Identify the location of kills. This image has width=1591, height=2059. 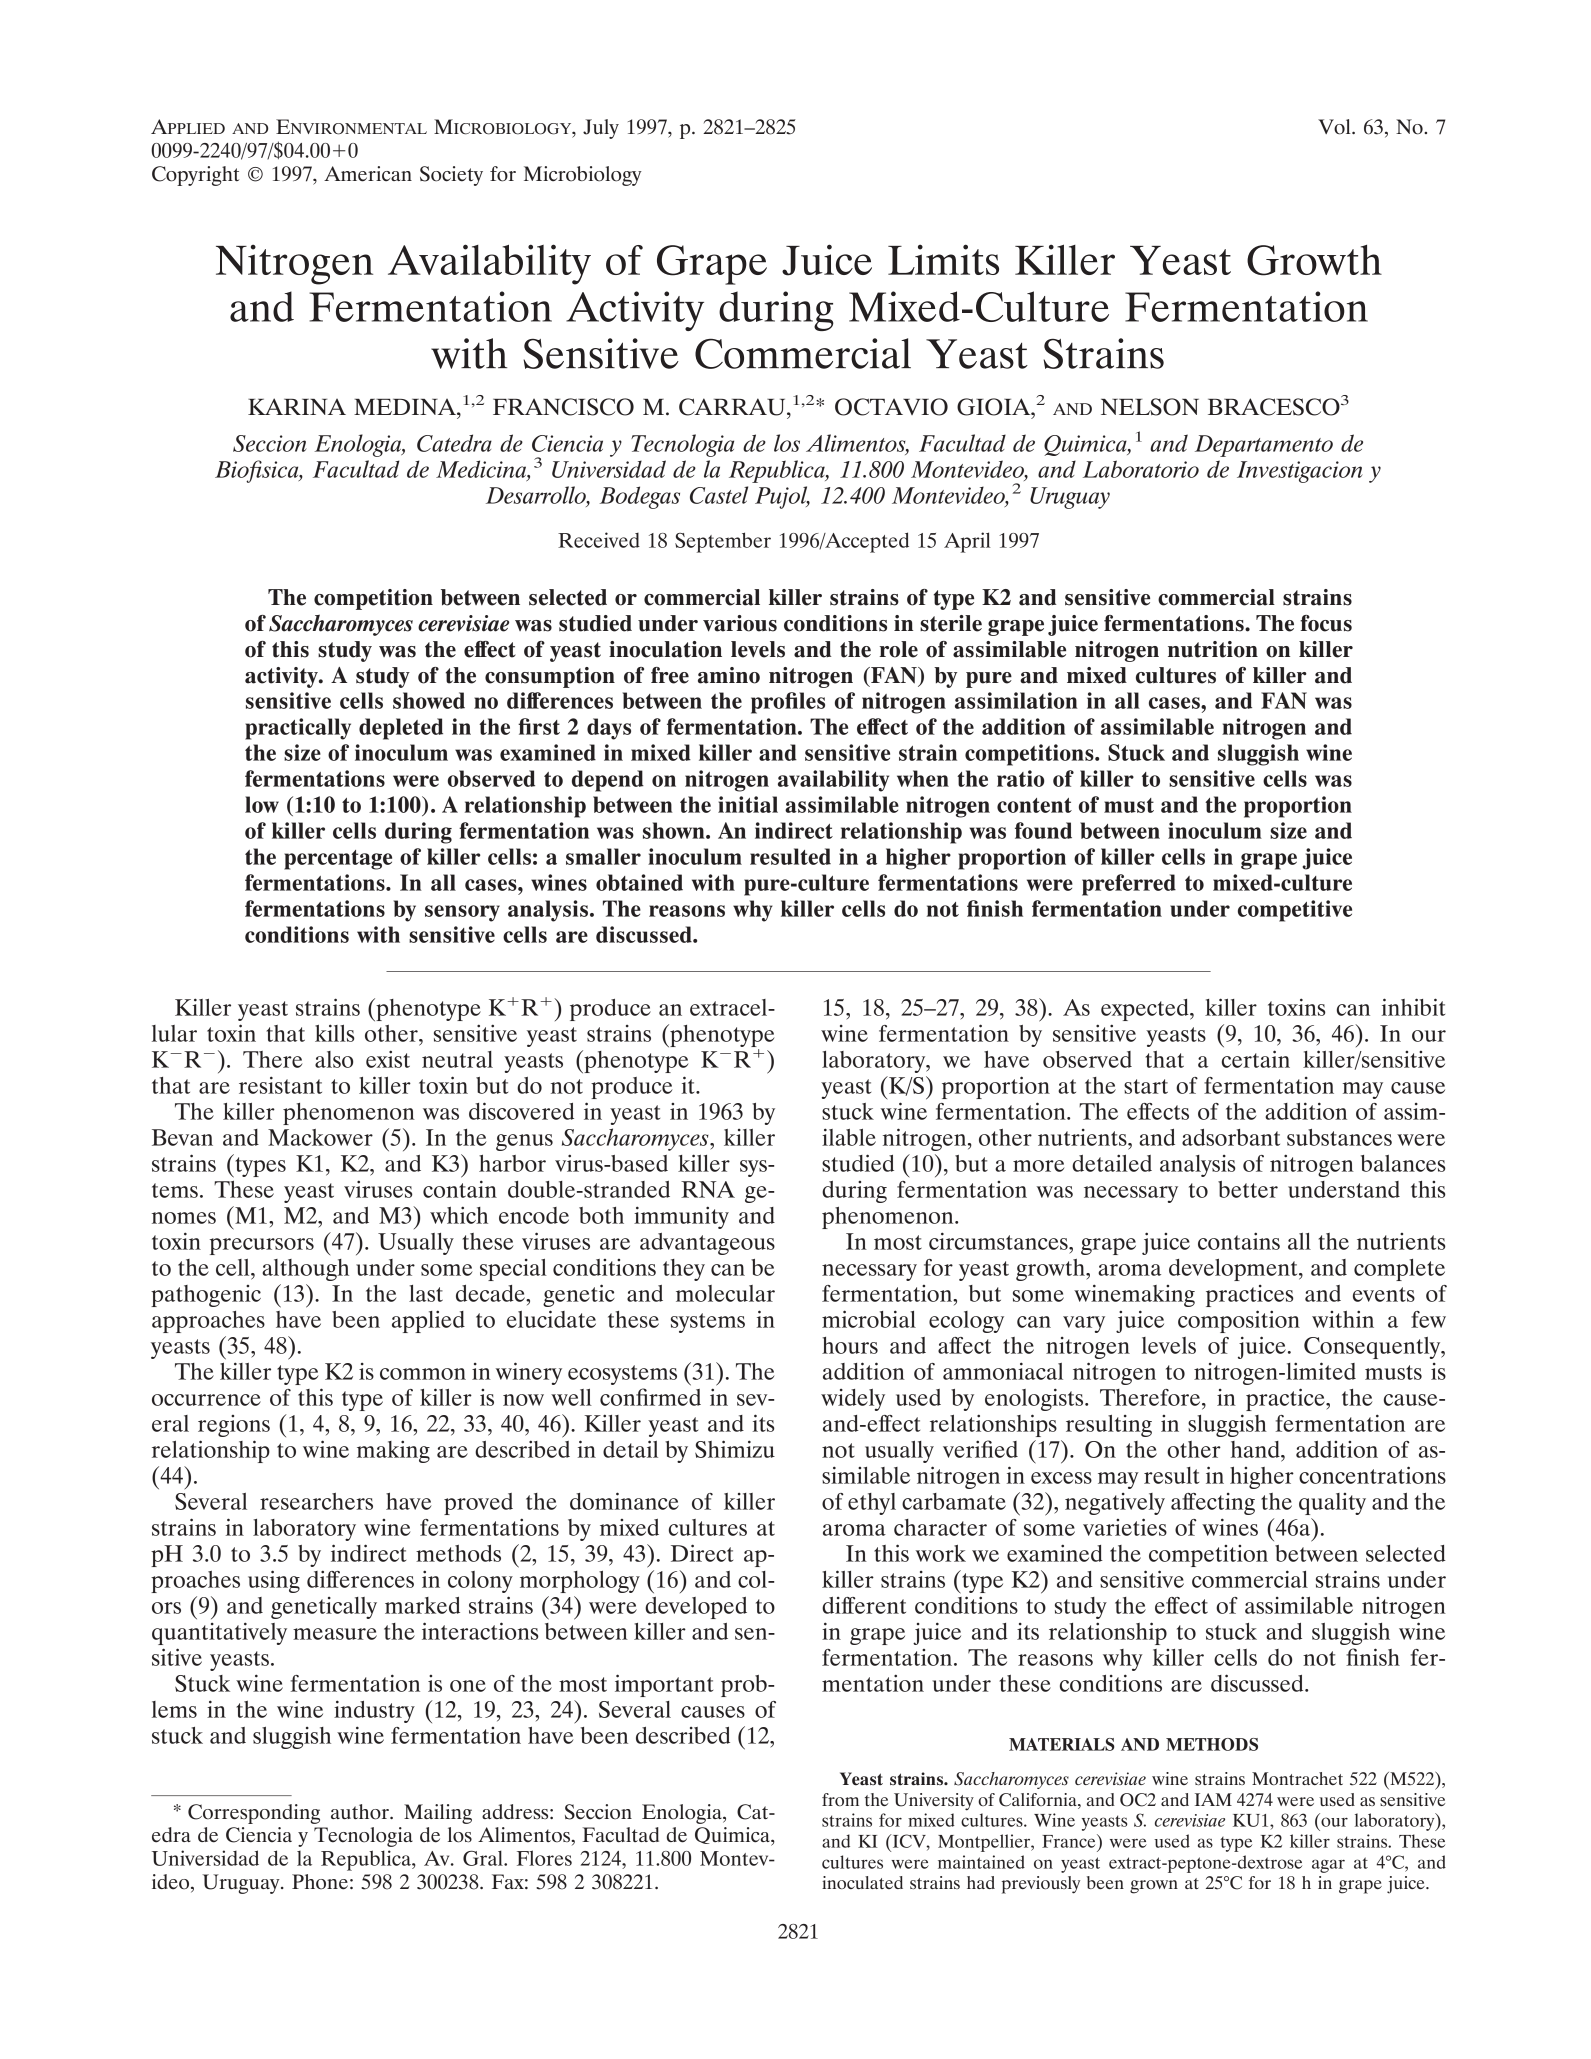
(334, 1033).
